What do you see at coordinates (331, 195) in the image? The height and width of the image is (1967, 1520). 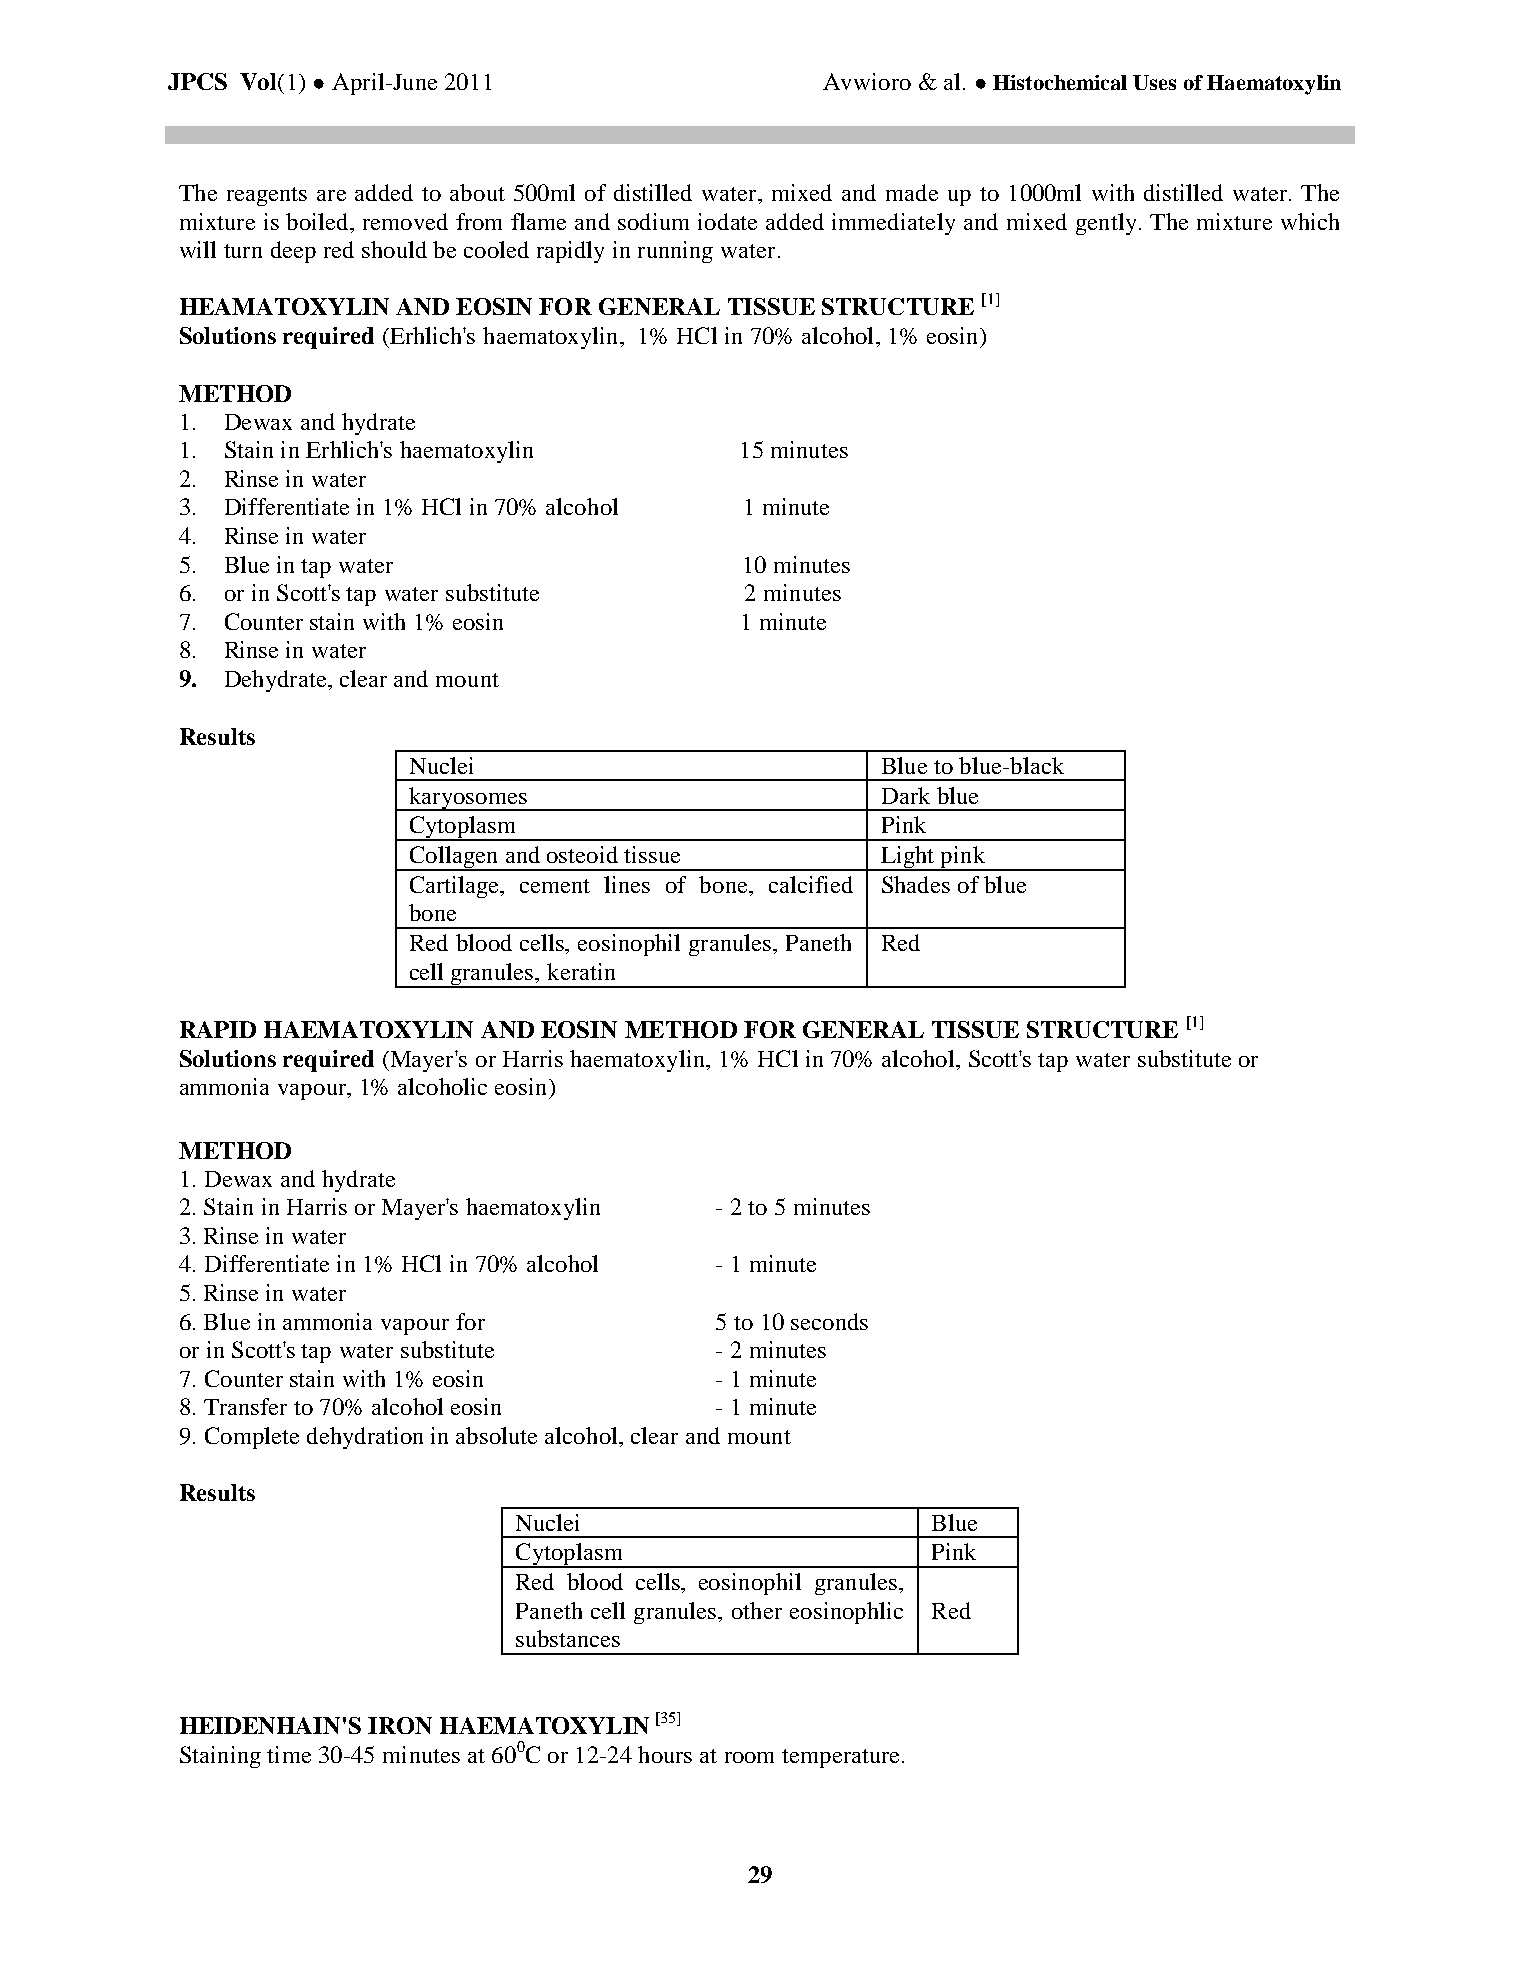 I see `are` at bounding box center [331, 195].
